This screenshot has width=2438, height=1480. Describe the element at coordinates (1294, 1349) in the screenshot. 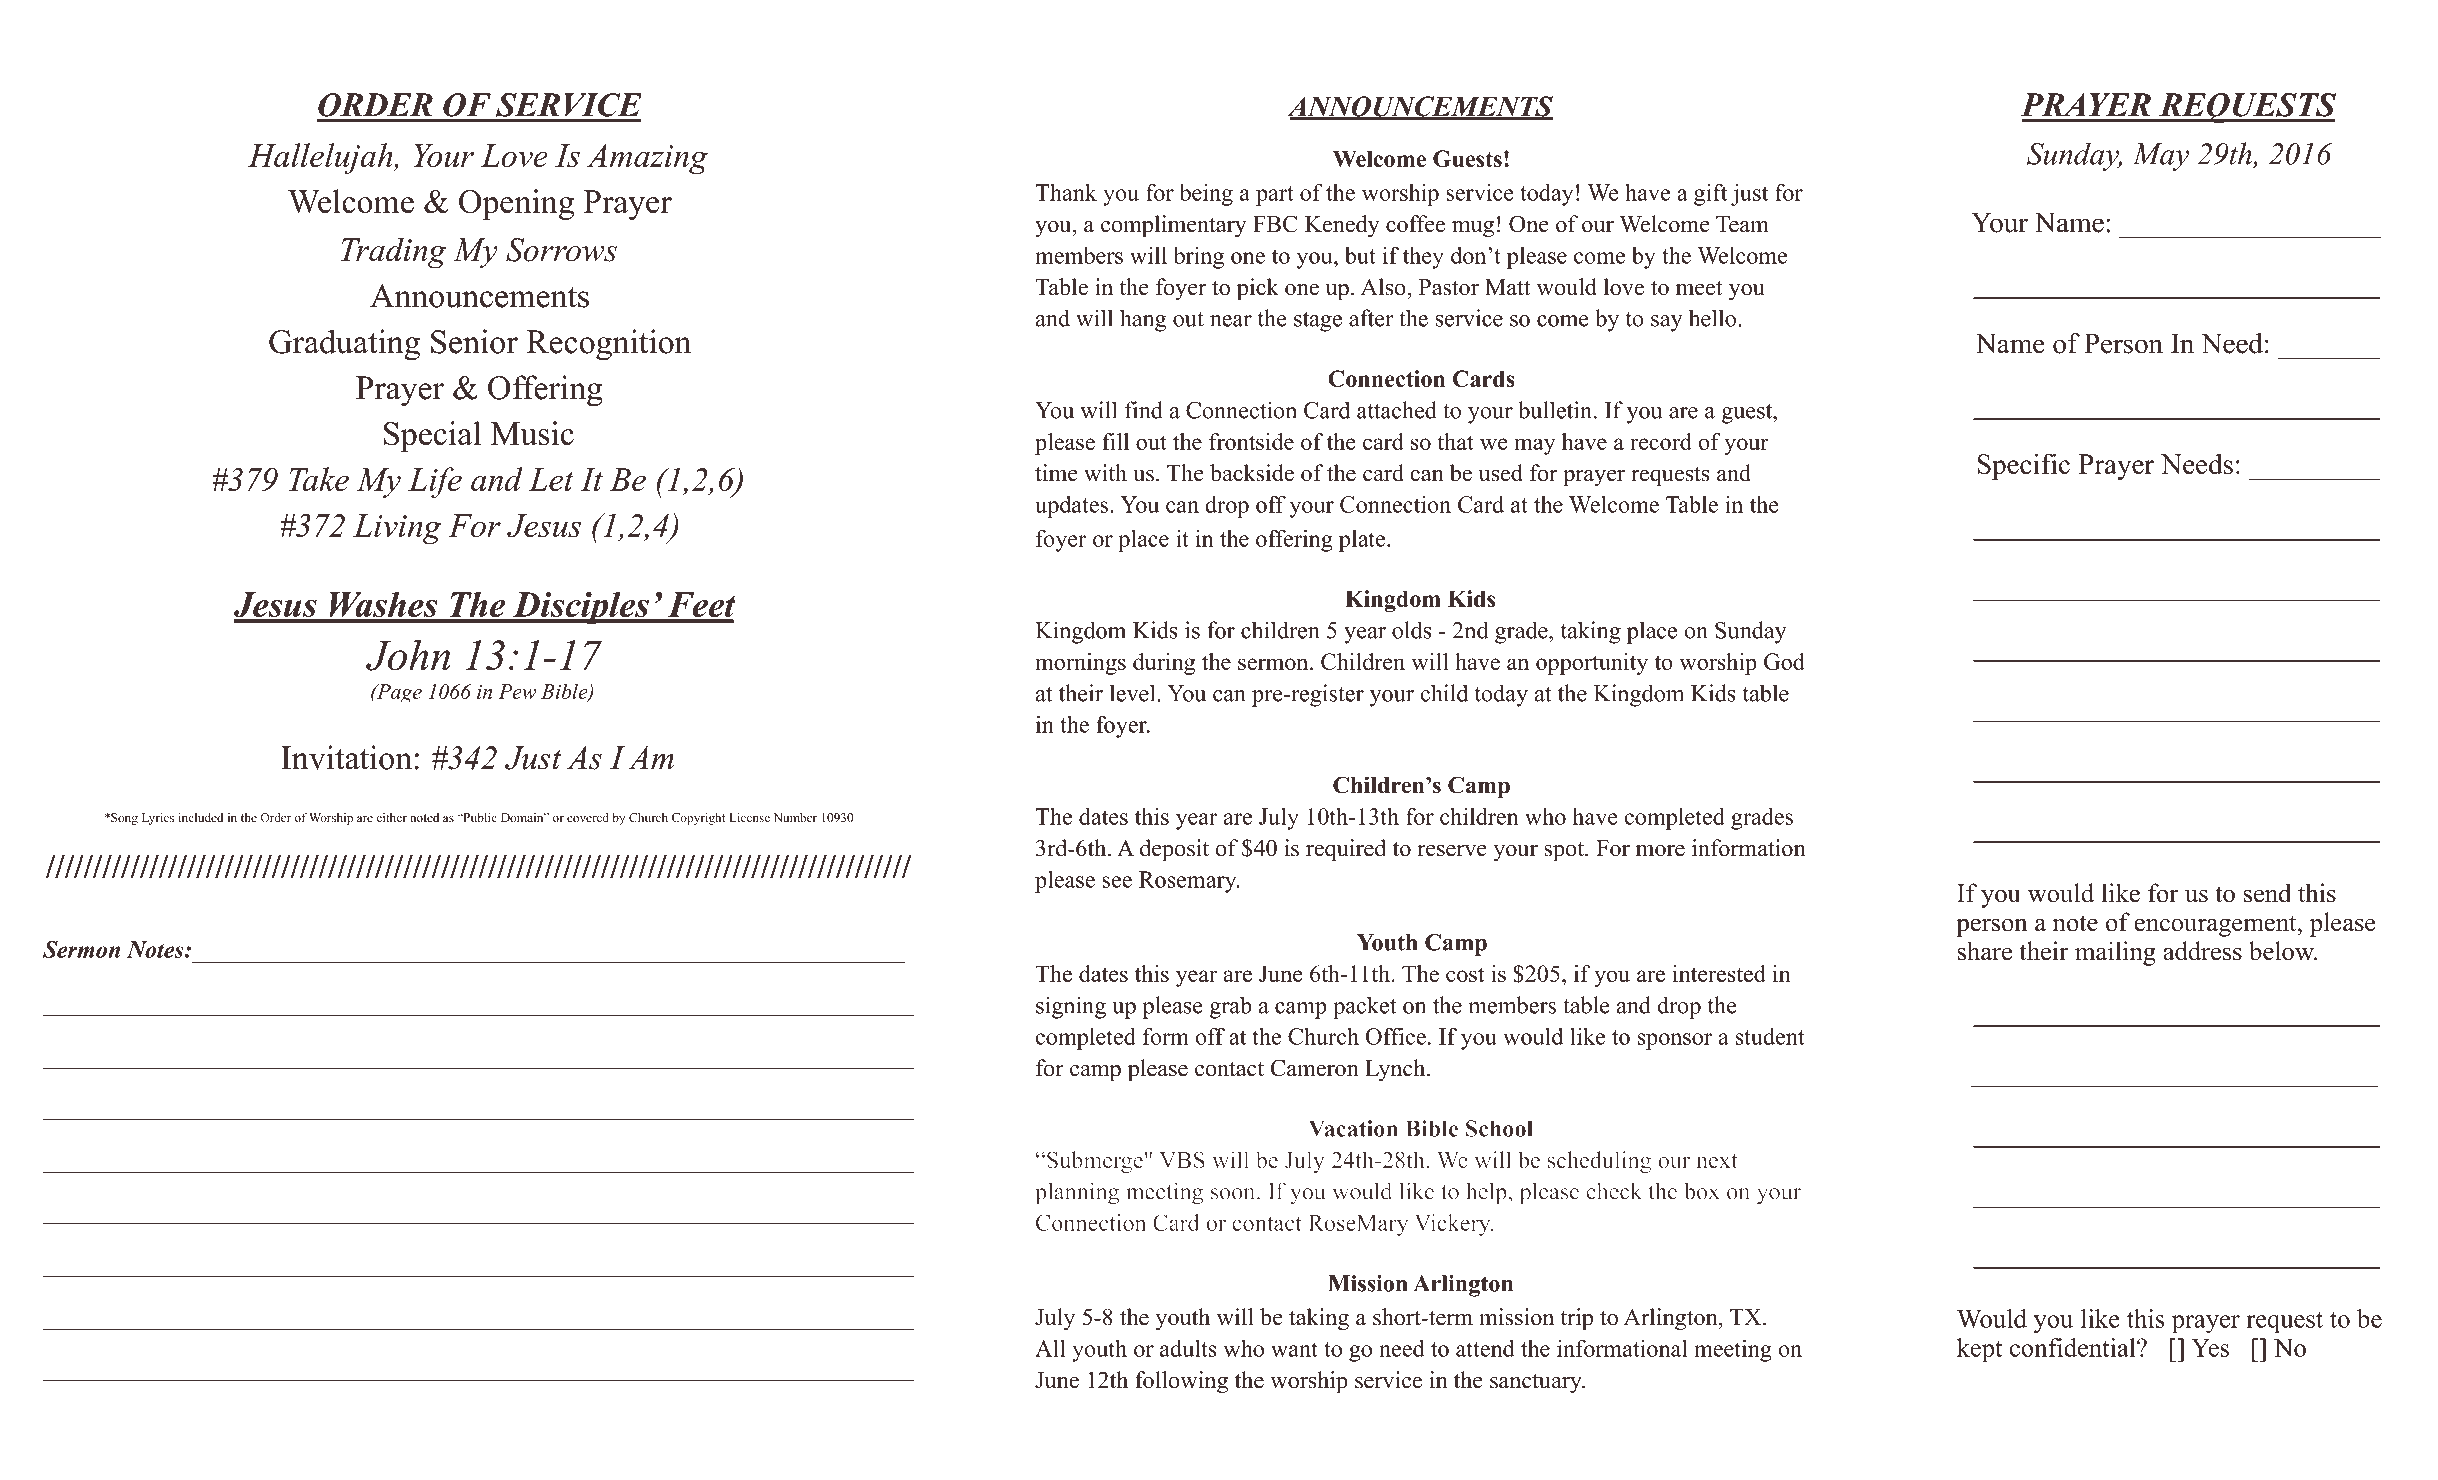

I see `want` at that location.
